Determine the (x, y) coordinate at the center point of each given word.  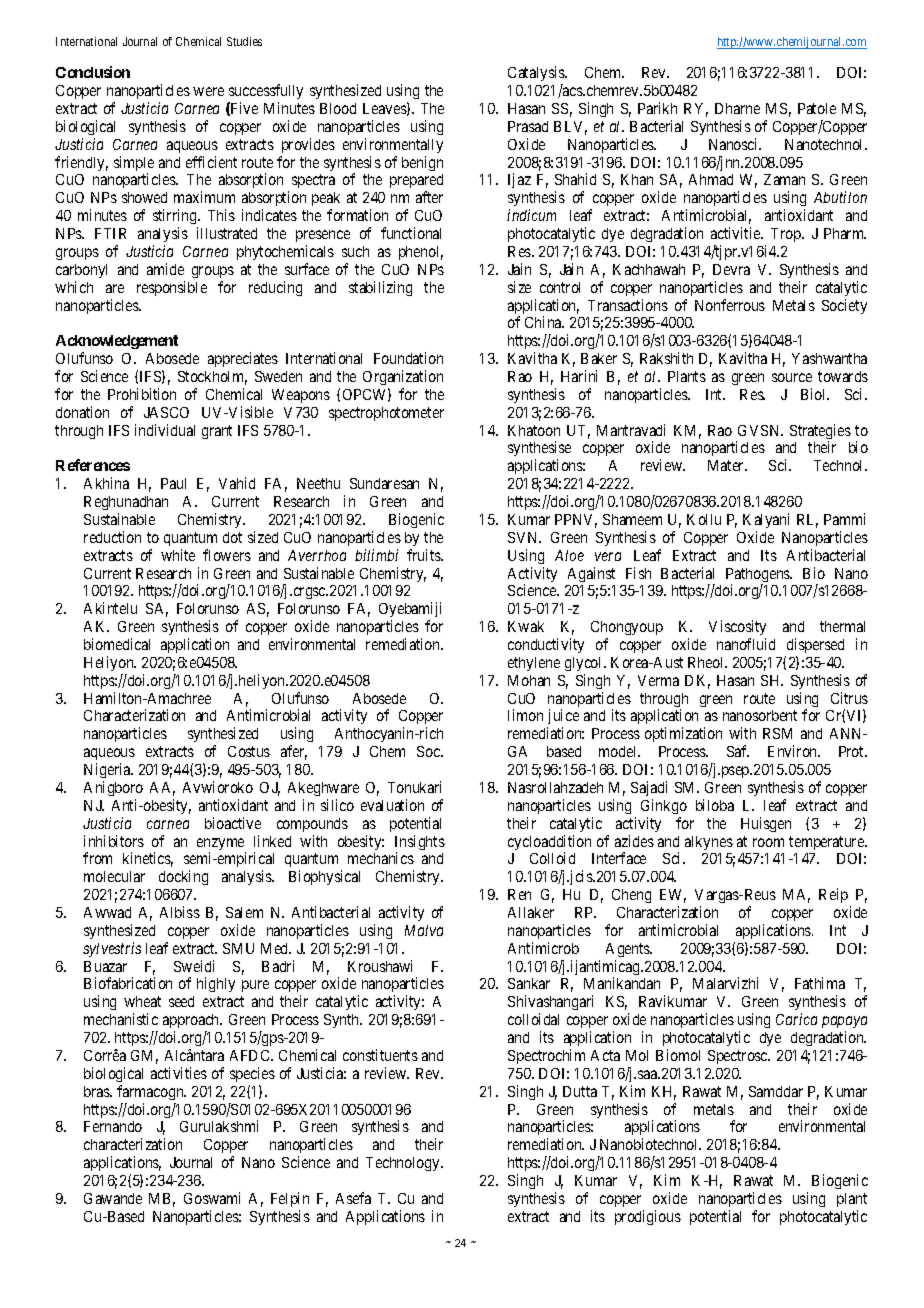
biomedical (117, 644)
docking (183, 877)
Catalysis (537, 75)
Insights (420, 844)
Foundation (408, 358)
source (792, 377)
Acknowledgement (117, 344)
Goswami (212, 1198)
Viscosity (737, 627)
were (208, 91)
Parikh (657, 108)
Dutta (580, 1091)
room (768, 842)
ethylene (534, 664)
